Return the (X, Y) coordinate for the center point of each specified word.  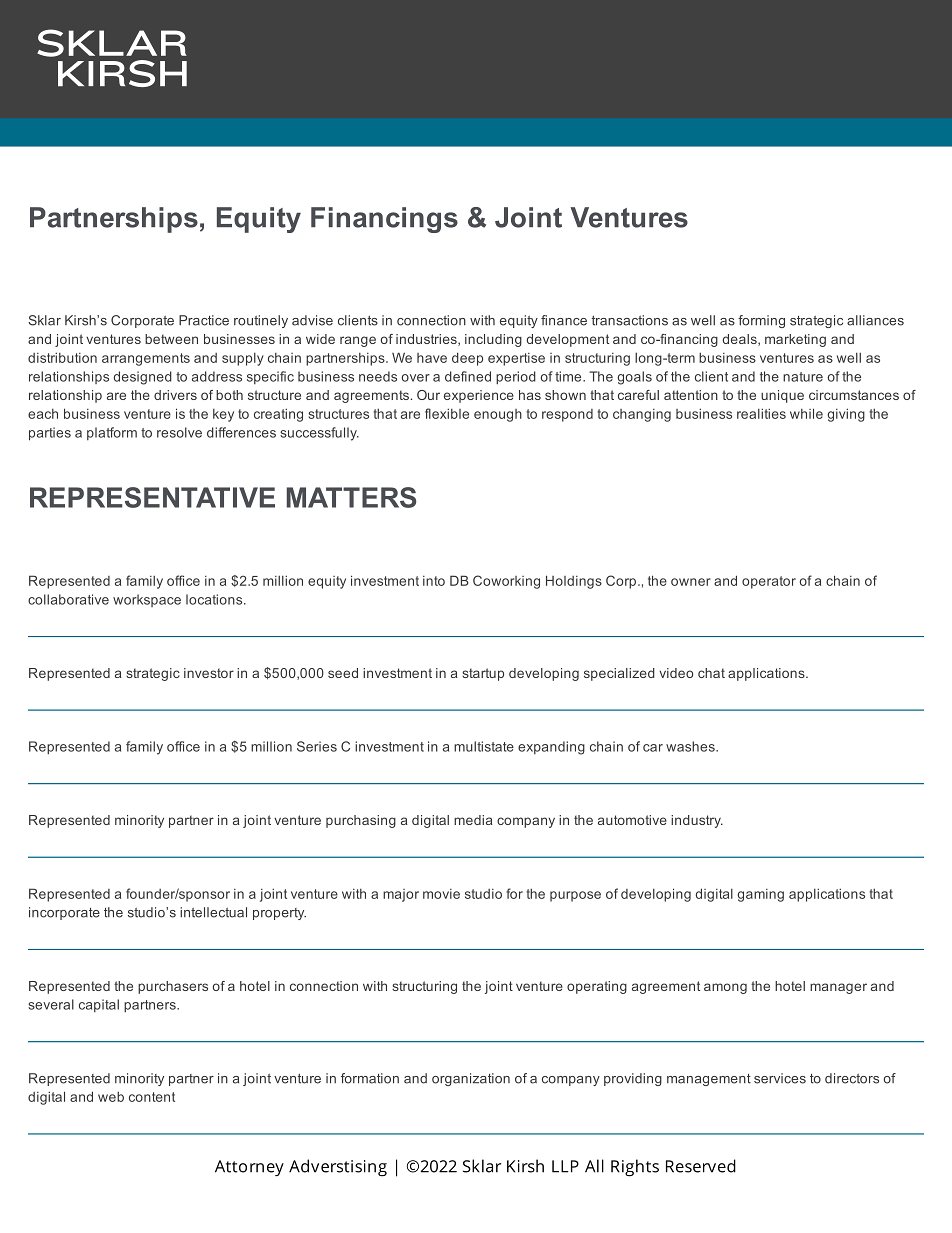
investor (209, 673)
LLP (565, 1166)
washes (691, 746)
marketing (795, 340)
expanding (551, 748)
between (171, 339)
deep (467, 359)
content (152, 1097)
